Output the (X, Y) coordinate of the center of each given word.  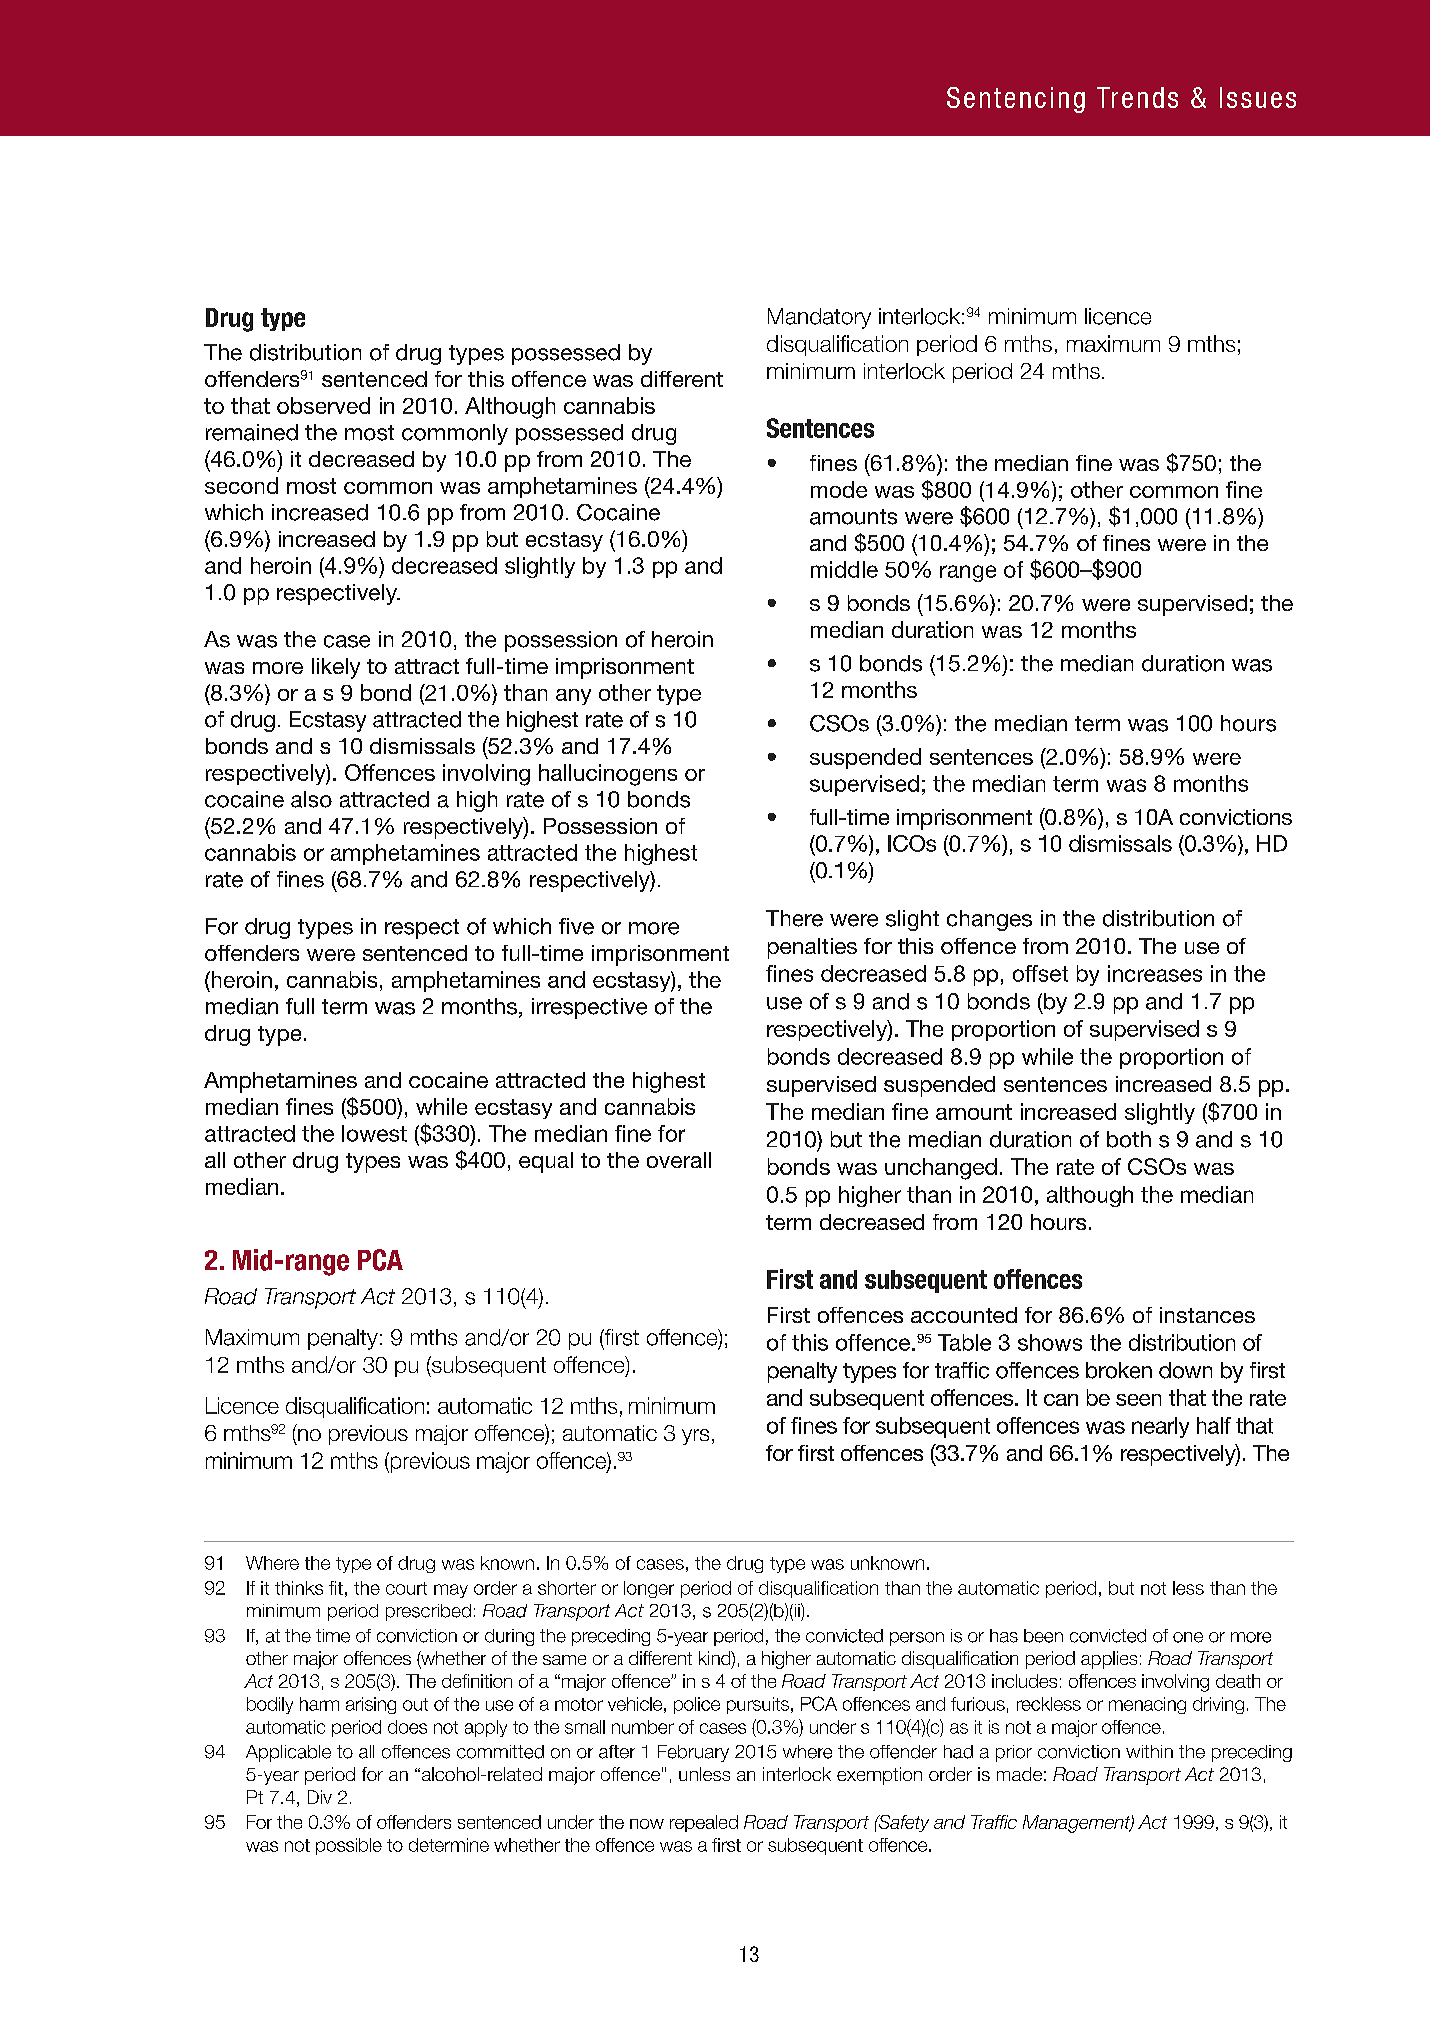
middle (844, 569)
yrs (695, 1437)
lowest (374, 1133)
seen (1138, 1400)
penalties (812, 948)
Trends (1137, 97)
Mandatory (819, 318)
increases (1155, 973)
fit (336, 1588)
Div (320, 1797)
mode (839, 489)
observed (323, 405)
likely (336, 668)
